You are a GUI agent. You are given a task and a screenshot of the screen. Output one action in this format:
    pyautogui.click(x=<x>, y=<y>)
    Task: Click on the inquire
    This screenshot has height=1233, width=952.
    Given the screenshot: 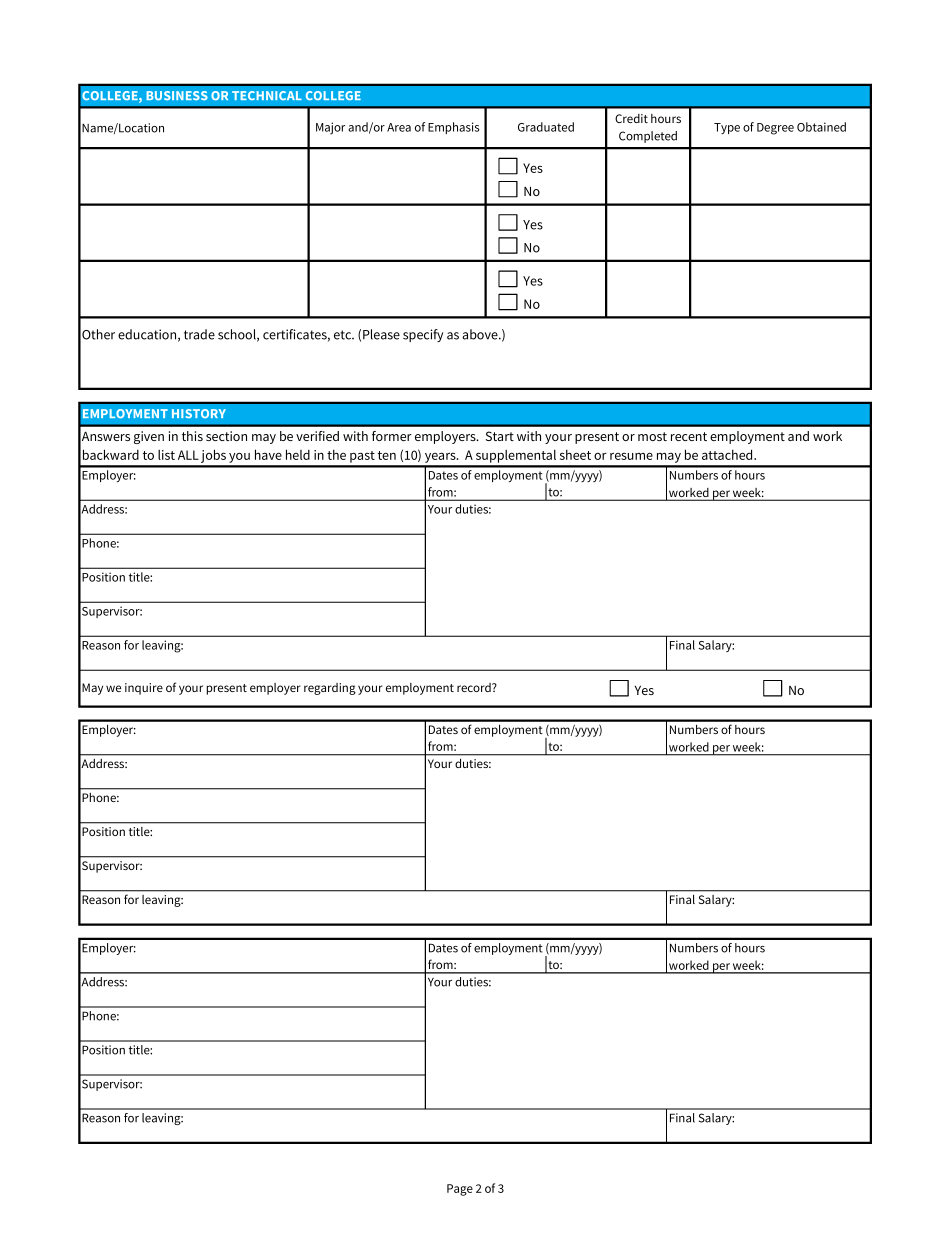 What is the action you would take?
    pyautogui.click(x=144, y=689)
